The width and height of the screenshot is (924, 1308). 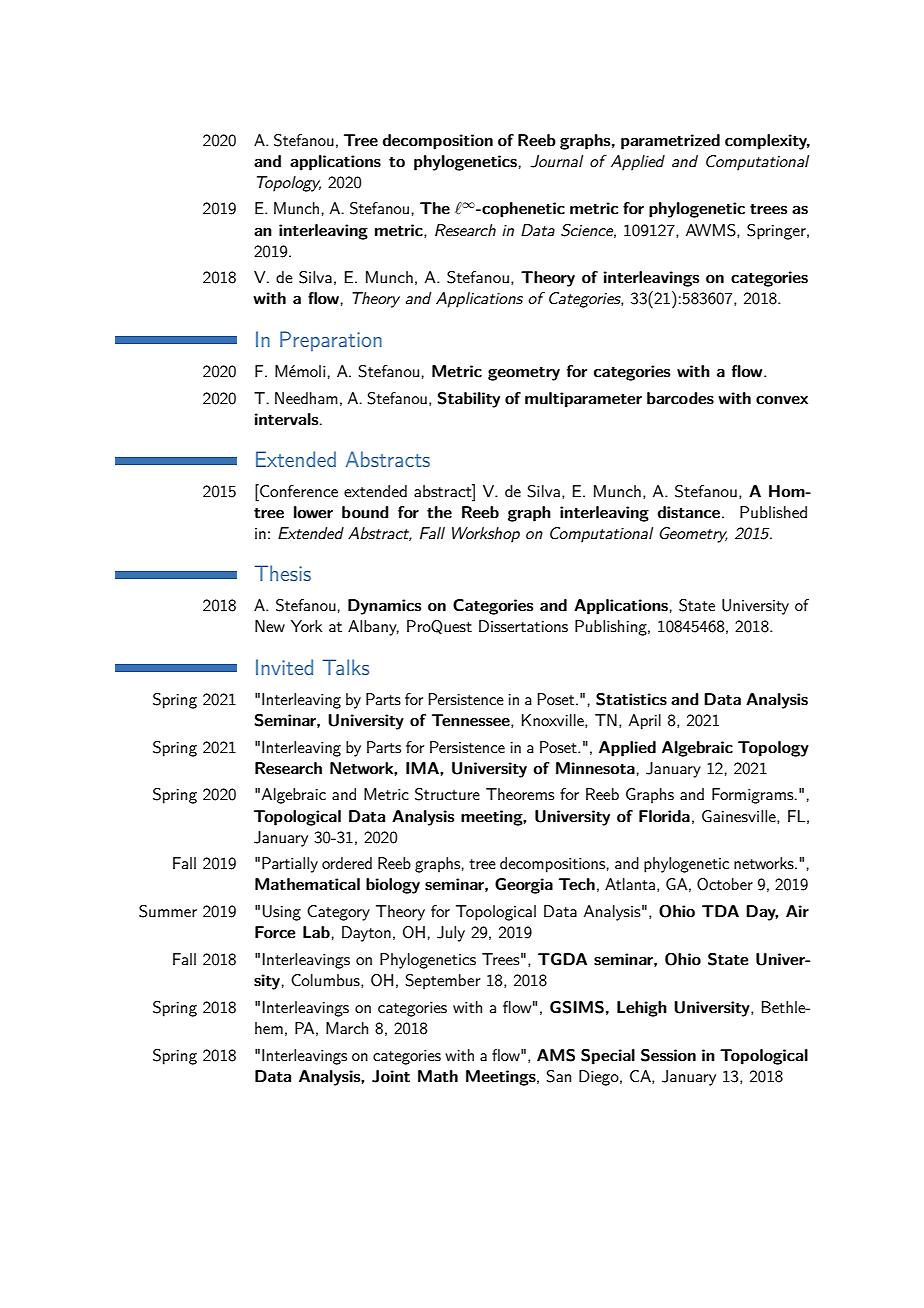 What do you see at coordinates (347, 1028) in the screenshot?
I see `March` at bounding box center [347, 1028].
